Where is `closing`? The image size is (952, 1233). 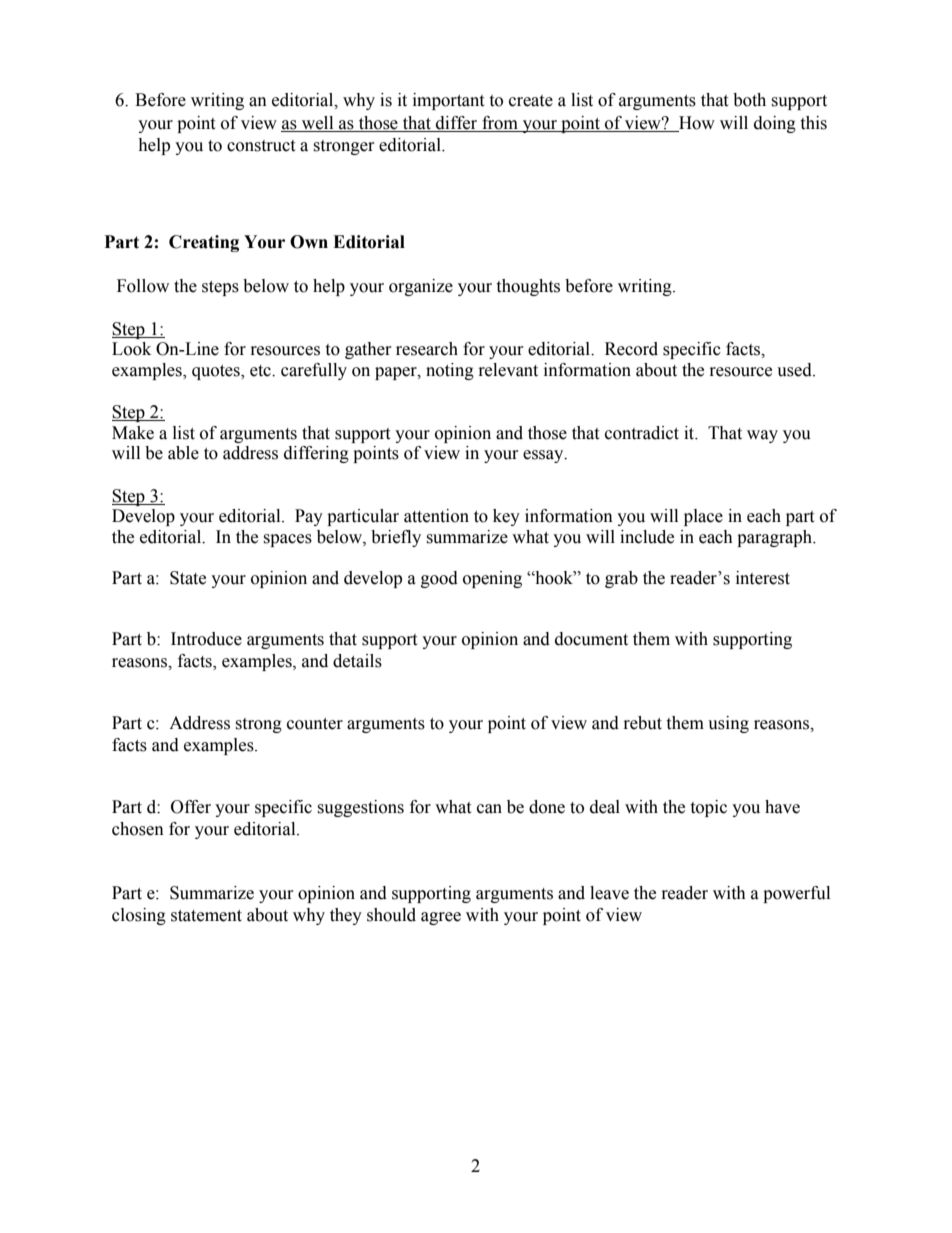
closing is located at coordinates (139, 916).
